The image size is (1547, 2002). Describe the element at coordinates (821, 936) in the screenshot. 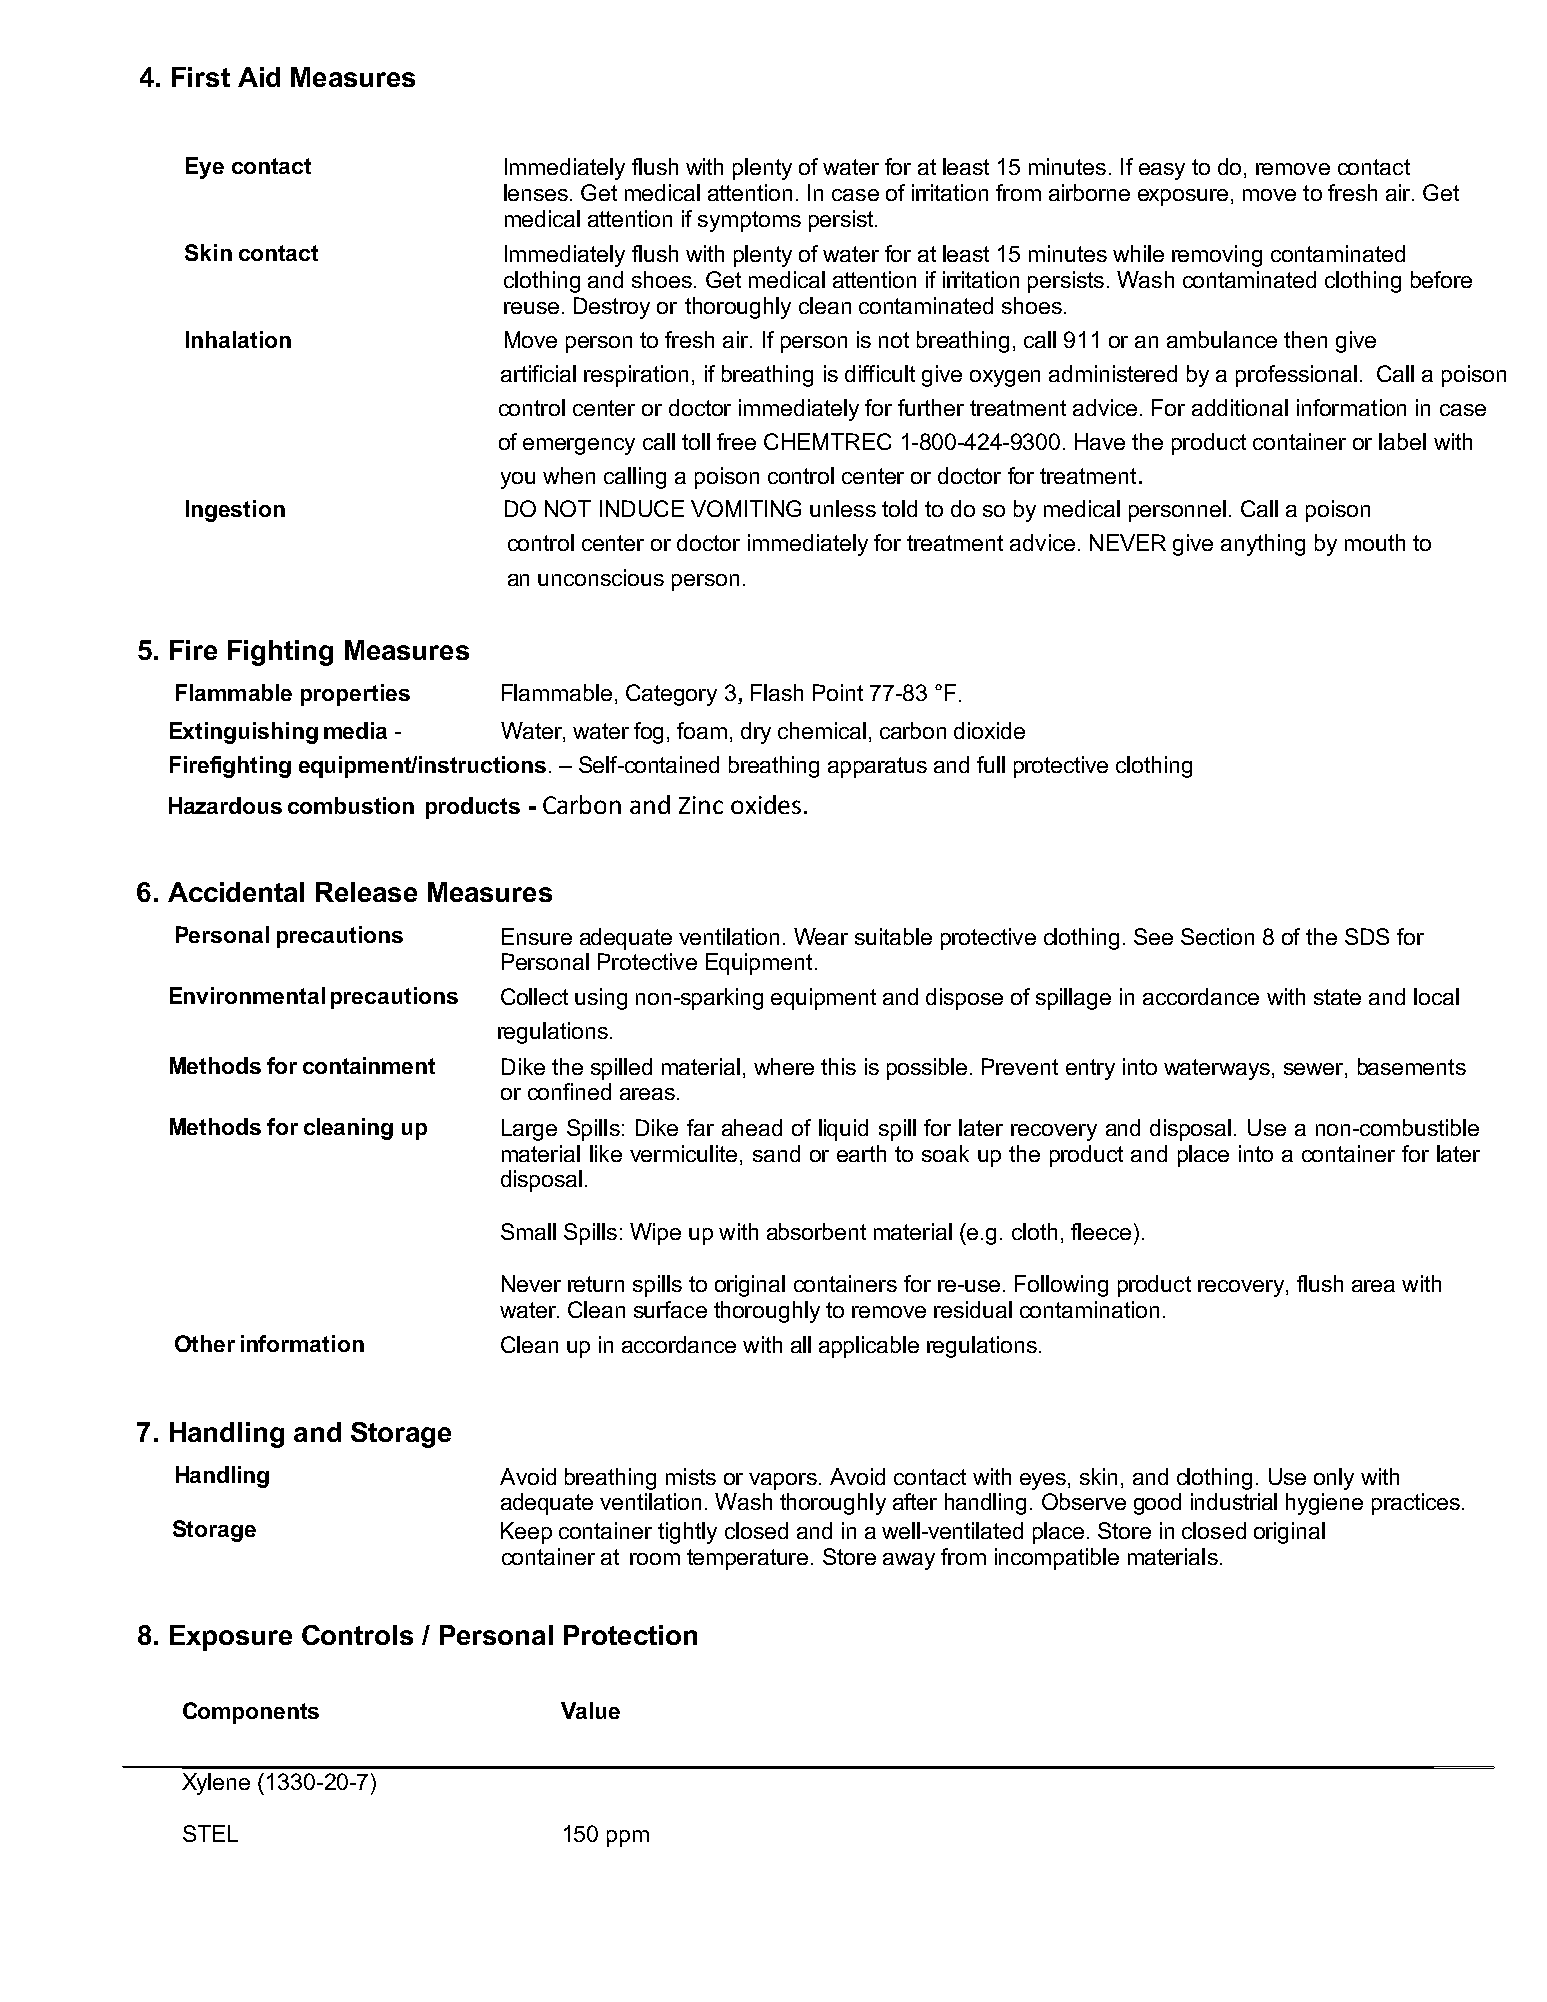

I see `Wear` at that location.
